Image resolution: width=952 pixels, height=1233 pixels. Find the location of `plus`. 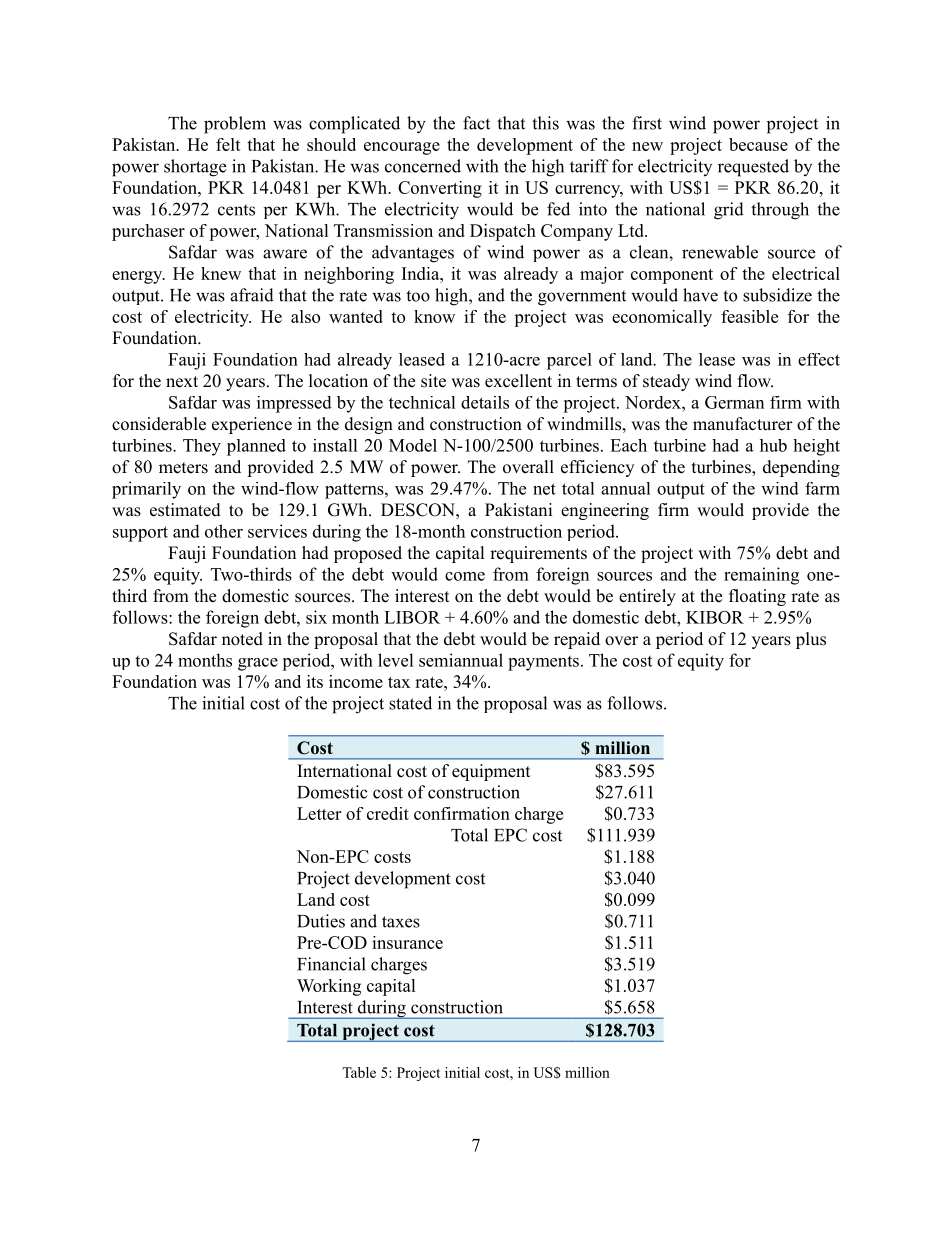

plus is located at coordinates (811, 640).
